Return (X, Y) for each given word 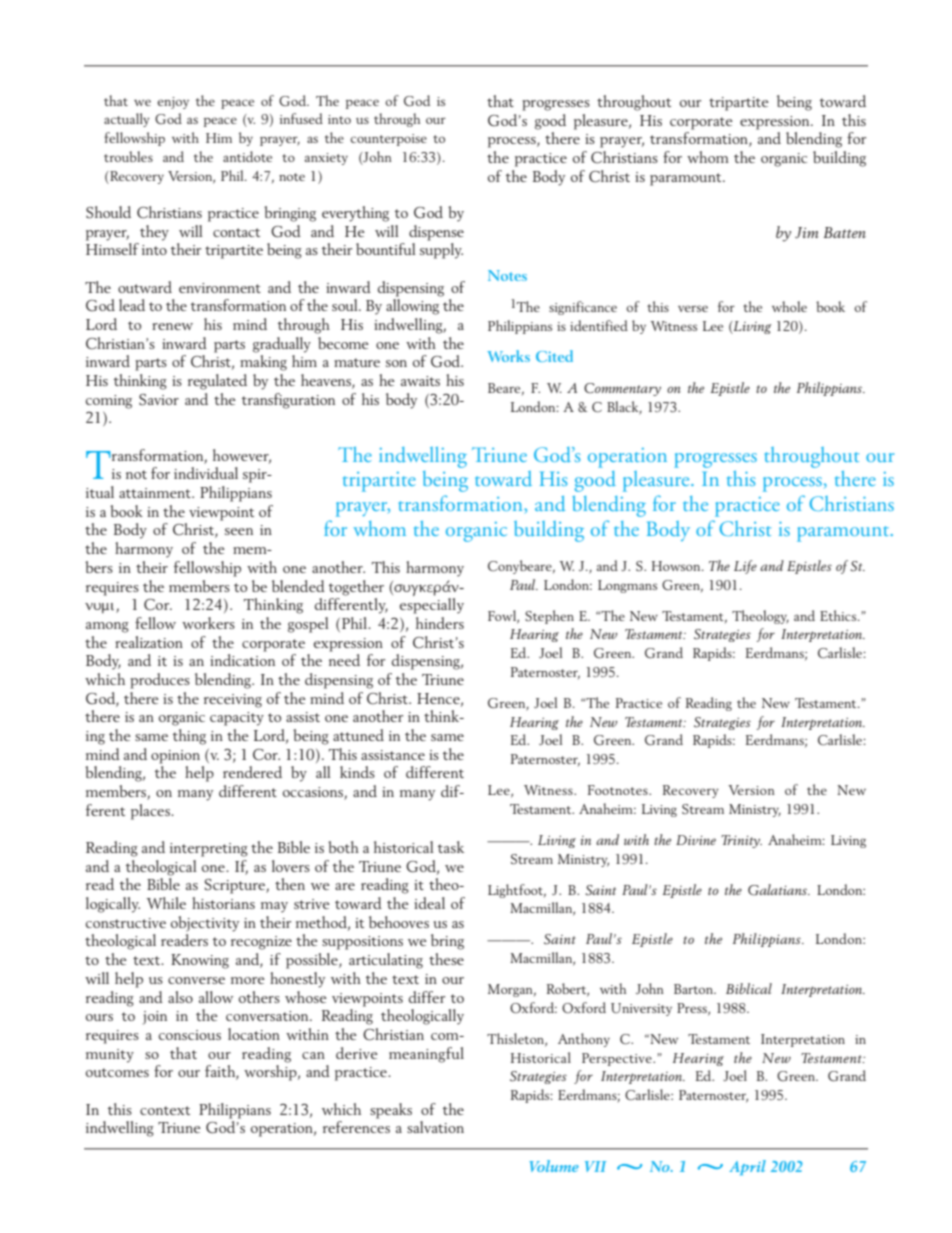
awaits (420, 381)
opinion (175, 757)
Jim (807, 233)
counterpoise (388, 140)
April (747, 1167)
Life (745, 567)
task (451, 847)
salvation (435, 1127)
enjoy (173, 103)
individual (206, 473)
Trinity (741, 841)
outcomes (117, 1072)
